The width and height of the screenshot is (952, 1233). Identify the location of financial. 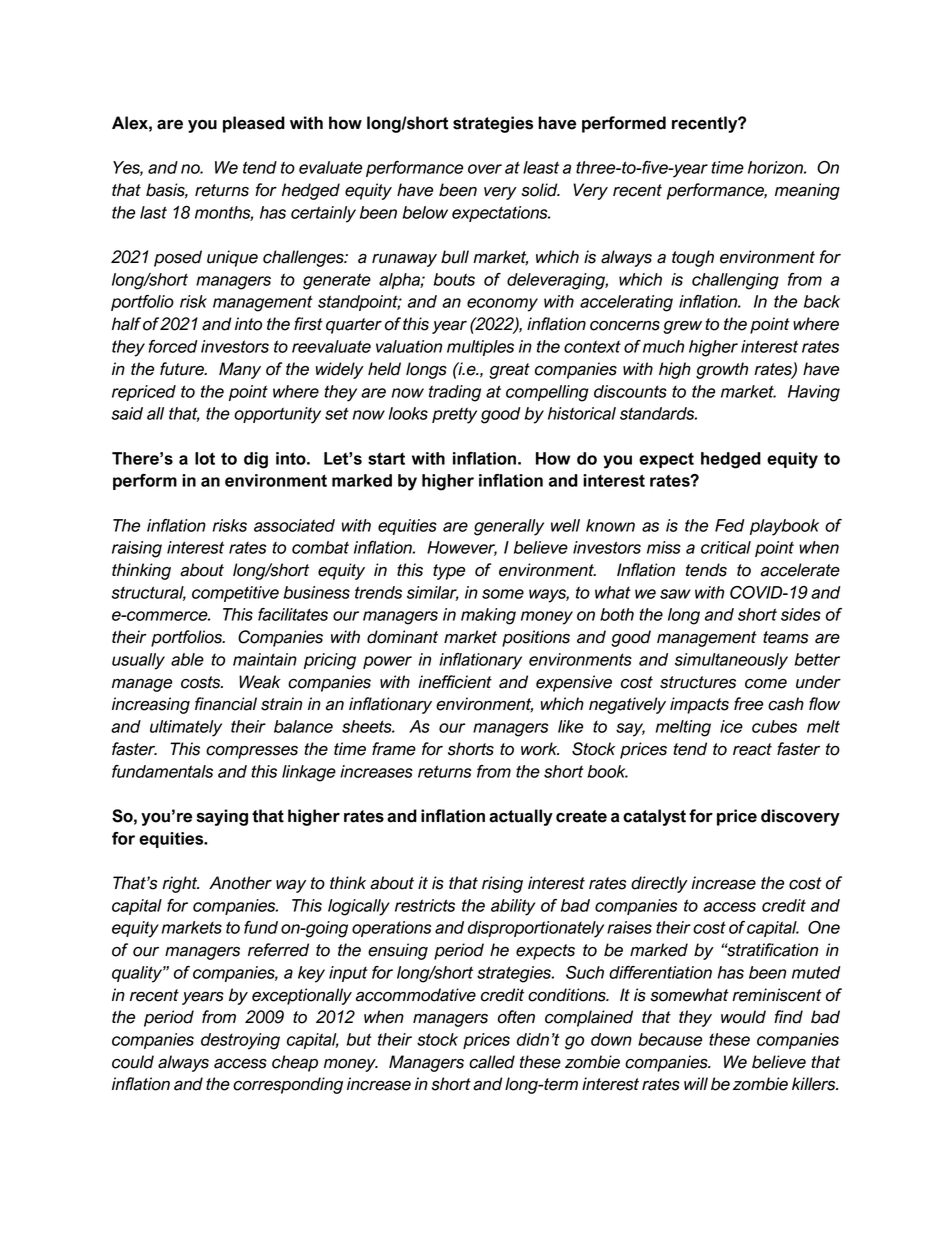
(226, 704).
